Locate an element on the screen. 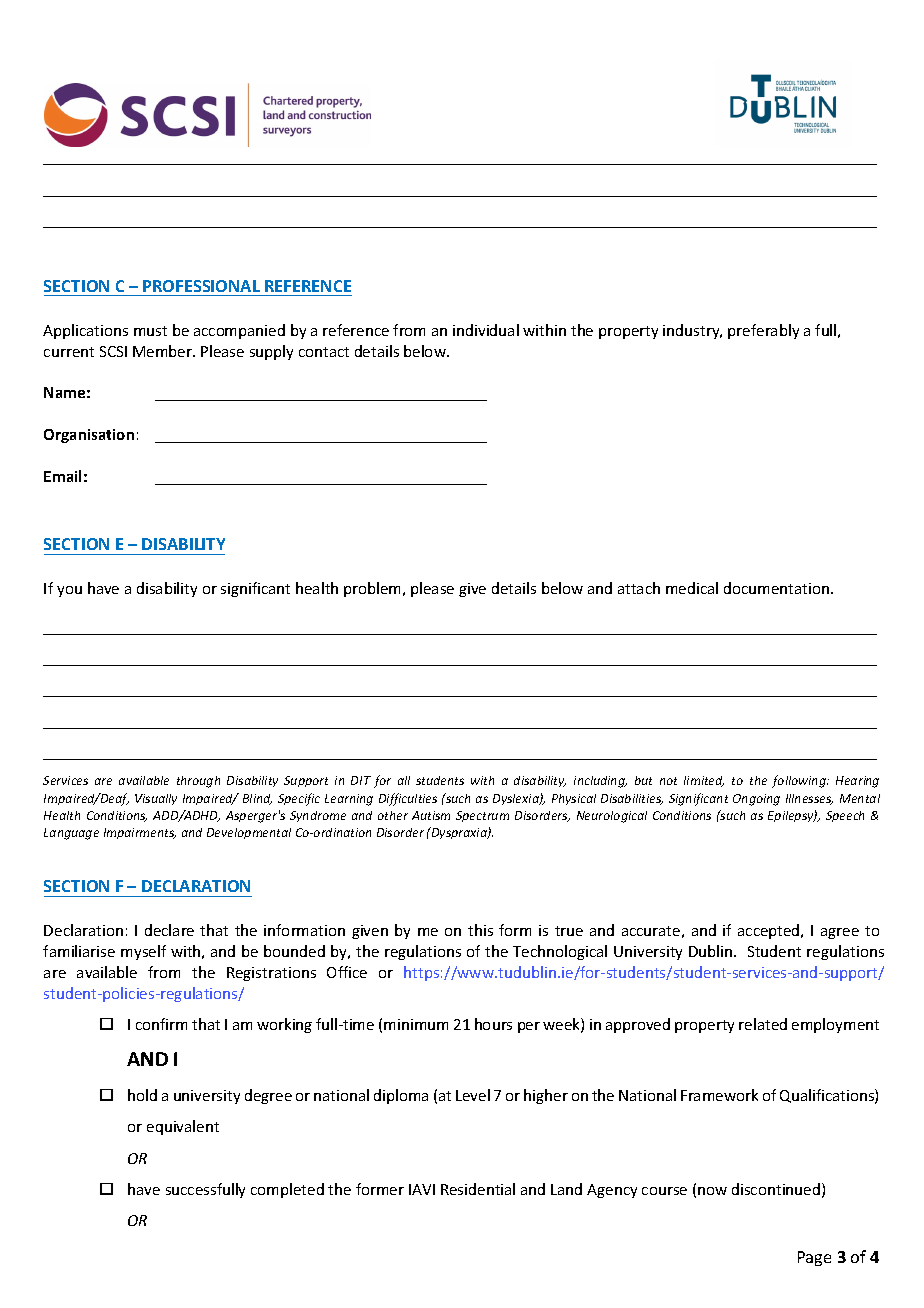 This screenshot has height=1308, width=924. this is located at coordinates (480, 930).
